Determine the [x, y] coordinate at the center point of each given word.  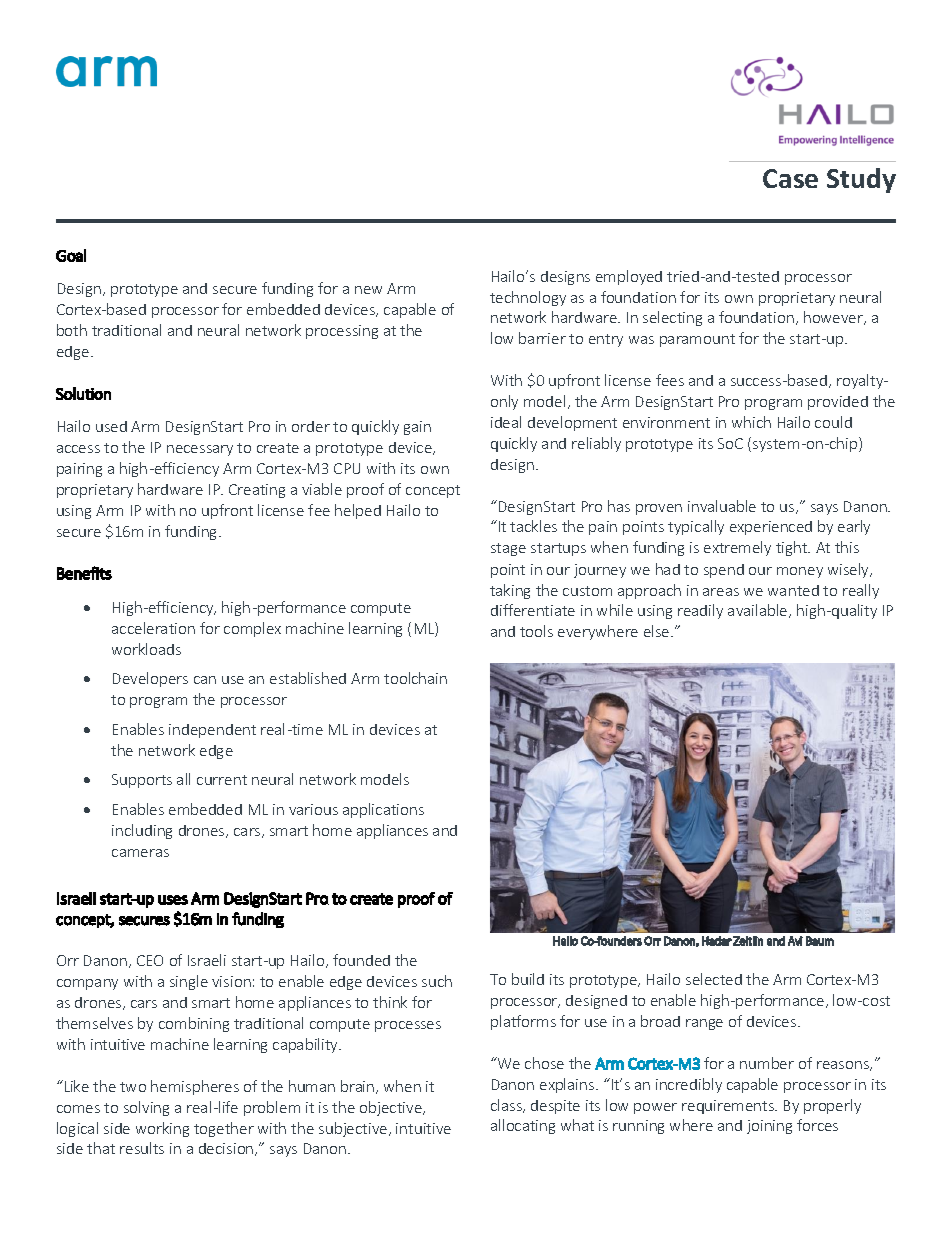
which [751, 422]
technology [528, 298]
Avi [795, 941]
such [437, 981]
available [759, 611]
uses [173, 900]
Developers [150, 679]
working [162, 1129]
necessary [200, 450]
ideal [506, 422]
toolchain [415, 678]
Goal [71, 255]
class [508, 1106]
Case [790, 178]
